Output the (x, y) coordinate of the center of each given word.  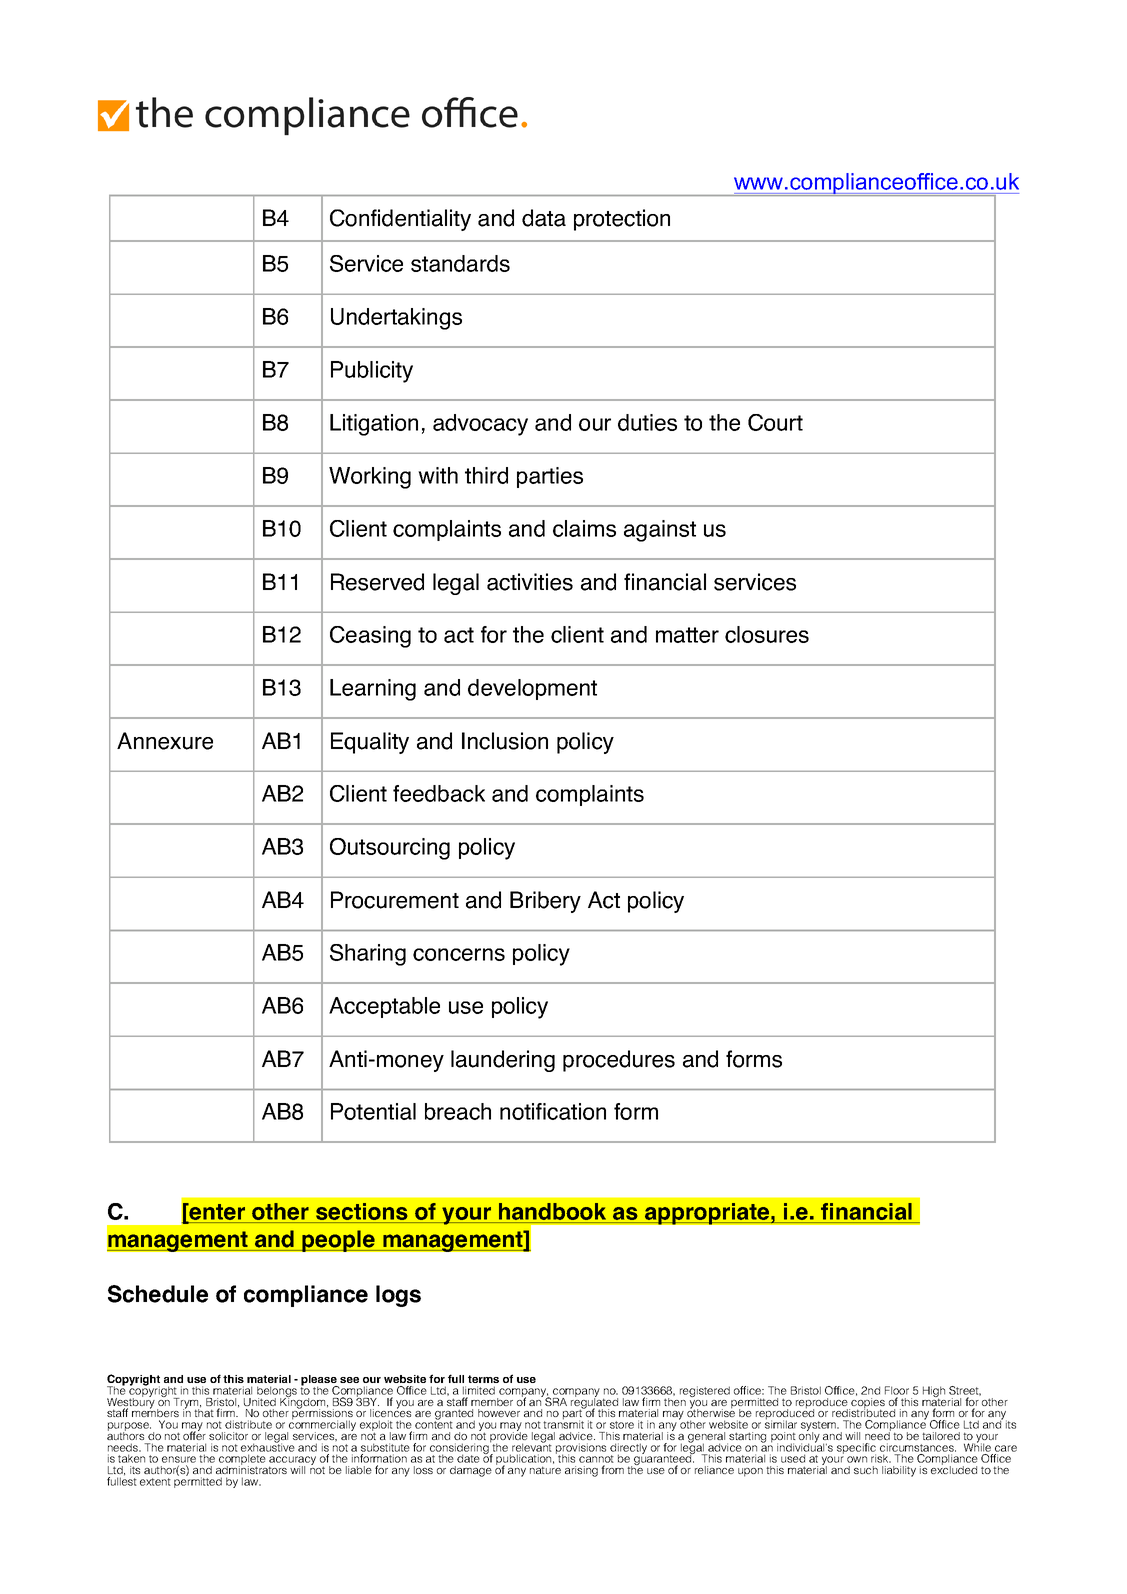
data (544, 218)
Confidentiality (400, 220)
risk (881, 1458)
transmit (563, 1423)
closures (767, 634)
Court (775, 422)
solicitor (228, 1436)
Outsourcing (390, 849)
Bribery (545, 902)
